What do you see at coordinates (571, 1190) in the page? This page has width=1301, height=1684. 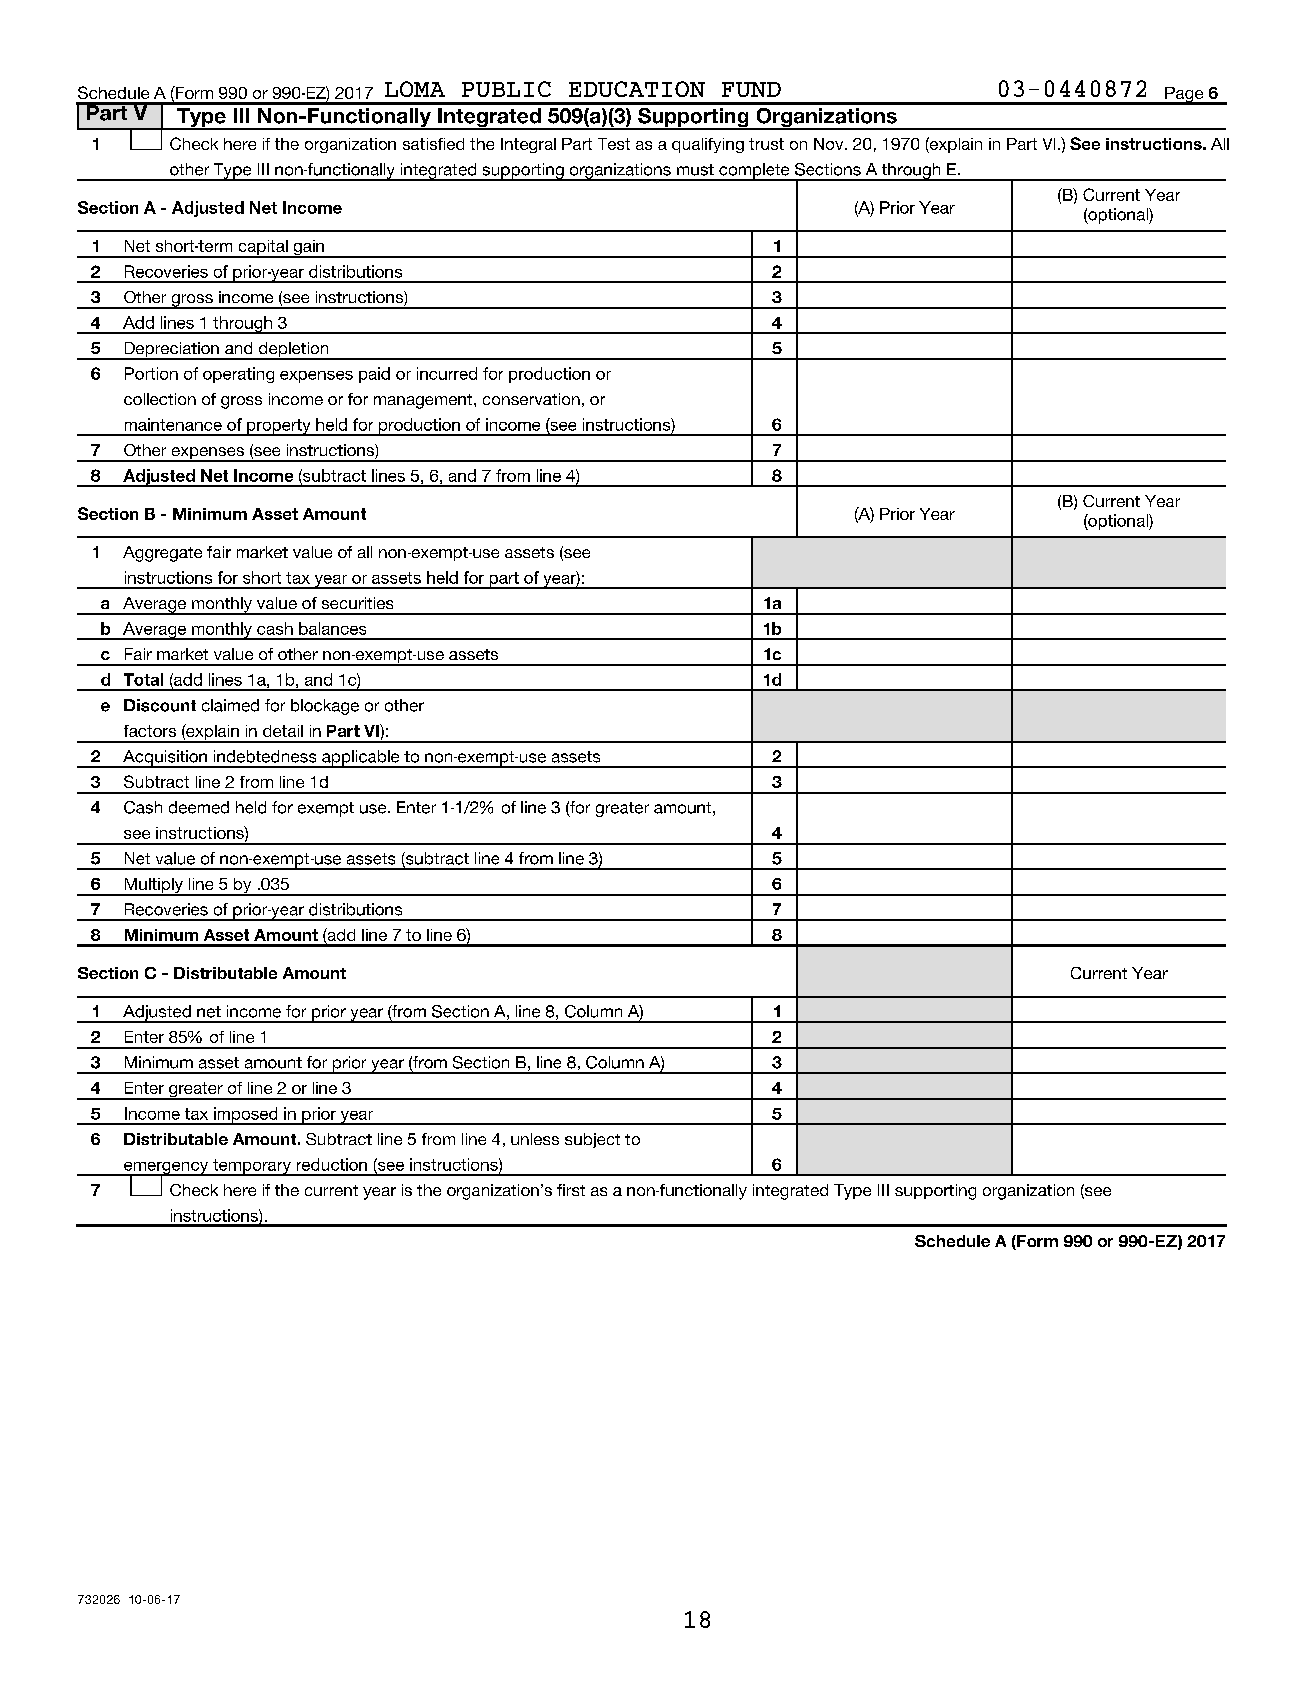 I see `first` at bounding box center [571, 1190].
